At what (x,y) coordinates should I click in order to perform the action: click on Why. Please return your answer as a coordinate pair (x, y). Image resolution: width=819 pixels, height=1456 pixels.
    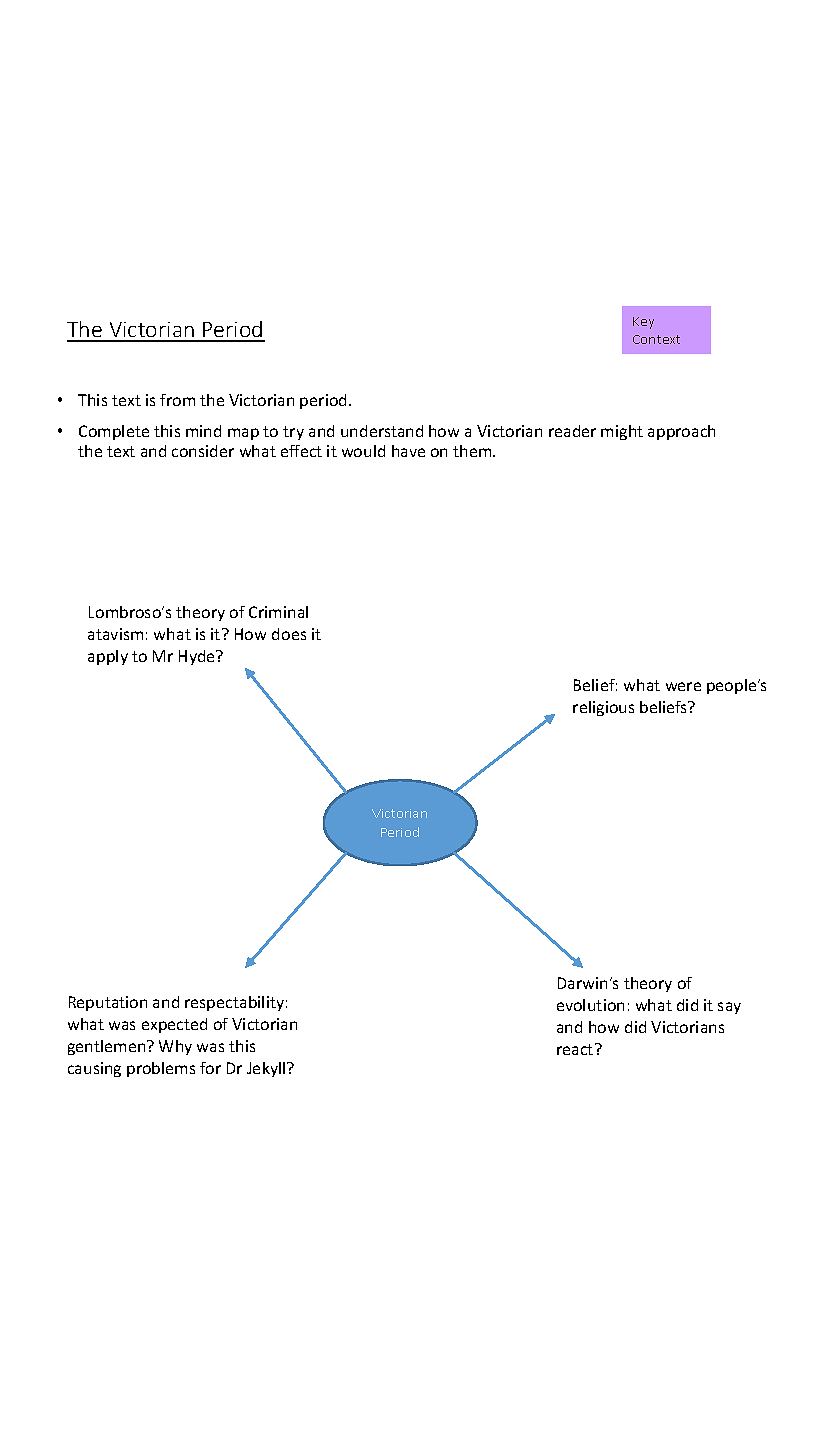
    Looking at the image, I should click on (175, 1047).
